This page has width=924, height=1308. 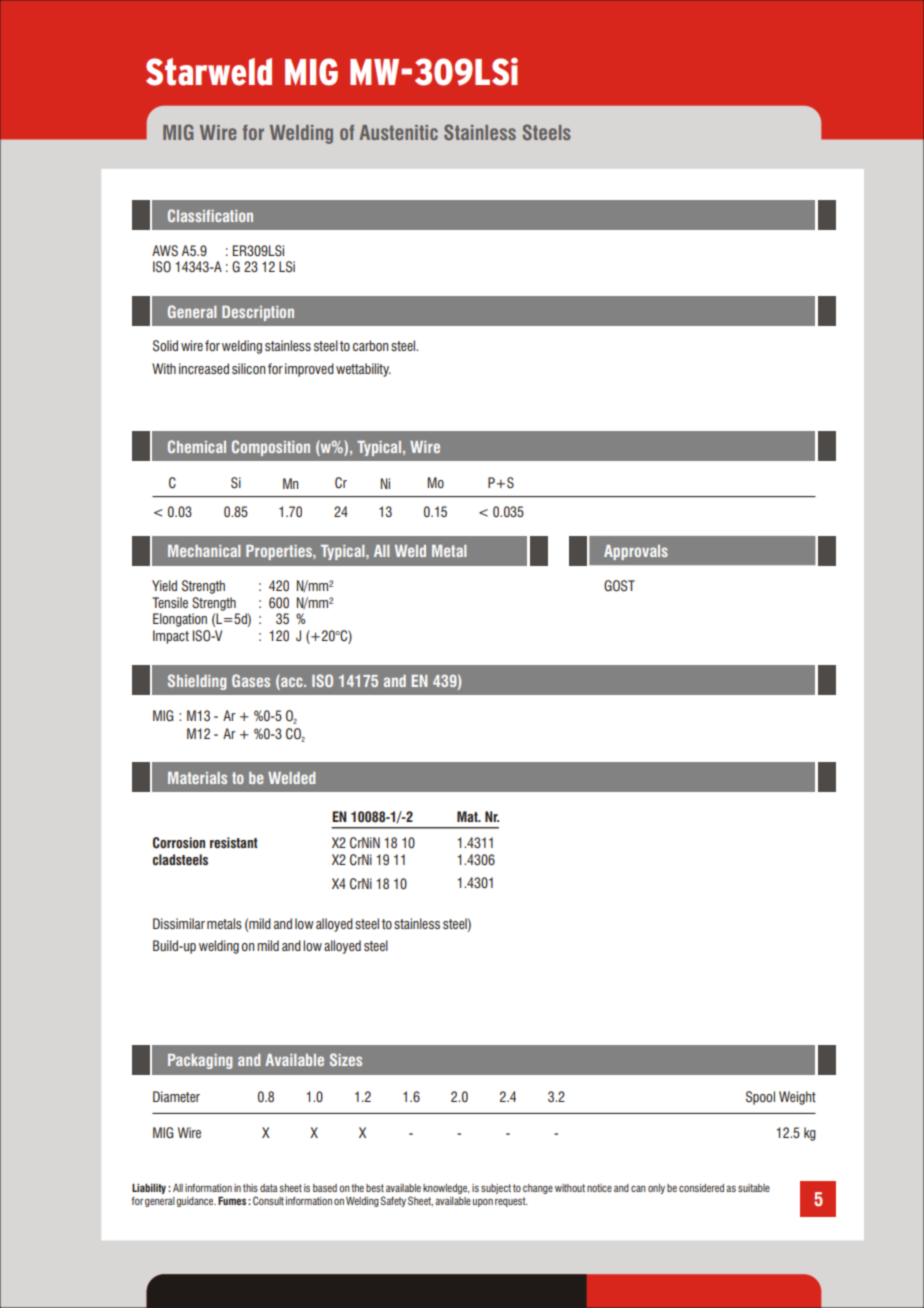 I want to click on subject, so click(x=496, y=1189).
